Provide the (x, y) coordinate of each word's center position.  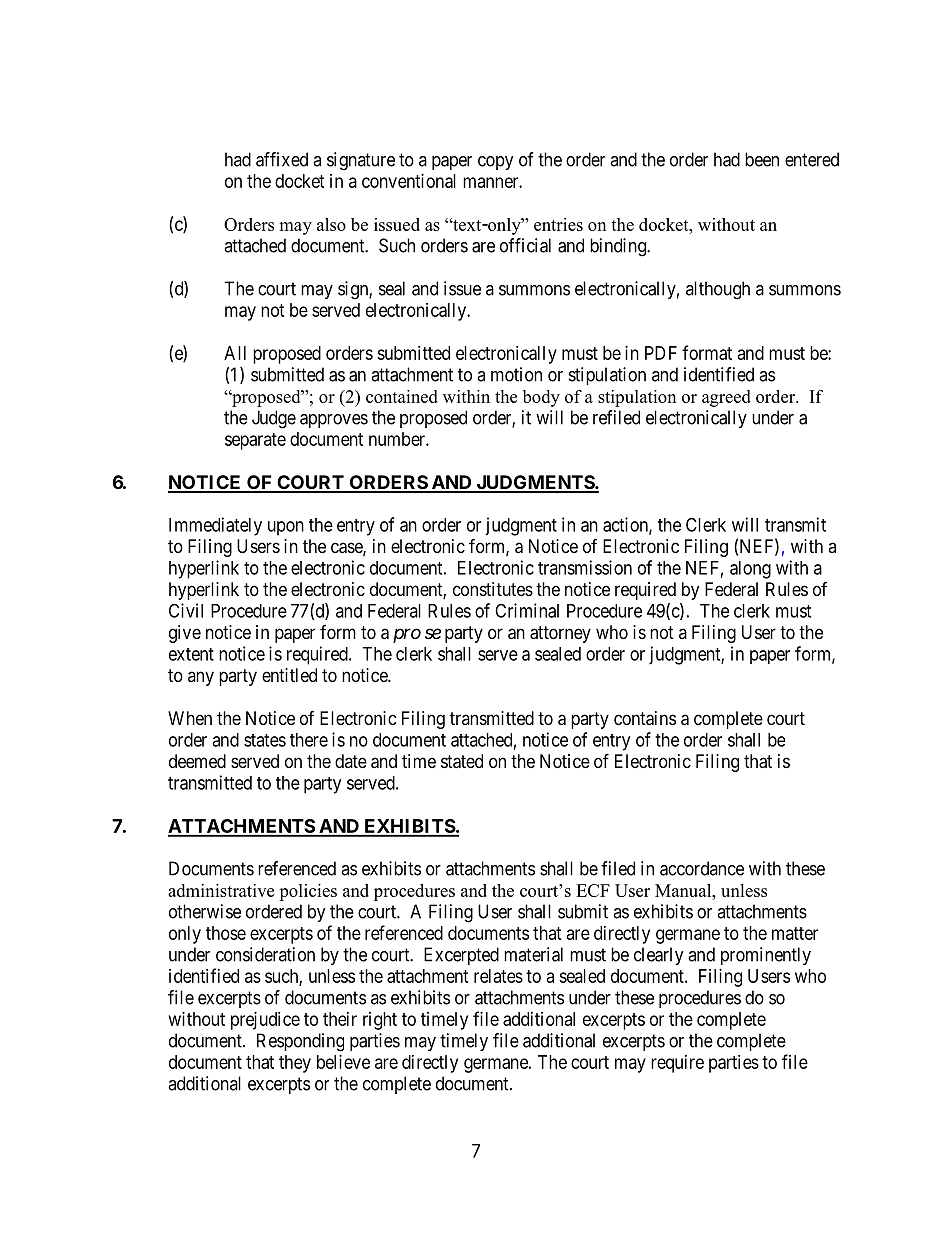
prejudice (265, 1021)
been (762, 159)
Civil (186, 610)
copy (496, 163)
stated (462, 761)
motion (516, 374)
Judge (274, 419)
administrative (221, 890)
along (750, 570)
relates (498, 976)
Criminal (527, 610)
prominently (766, 956)
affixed (282, 159)
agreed (726, 398)
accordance (702, 868)
